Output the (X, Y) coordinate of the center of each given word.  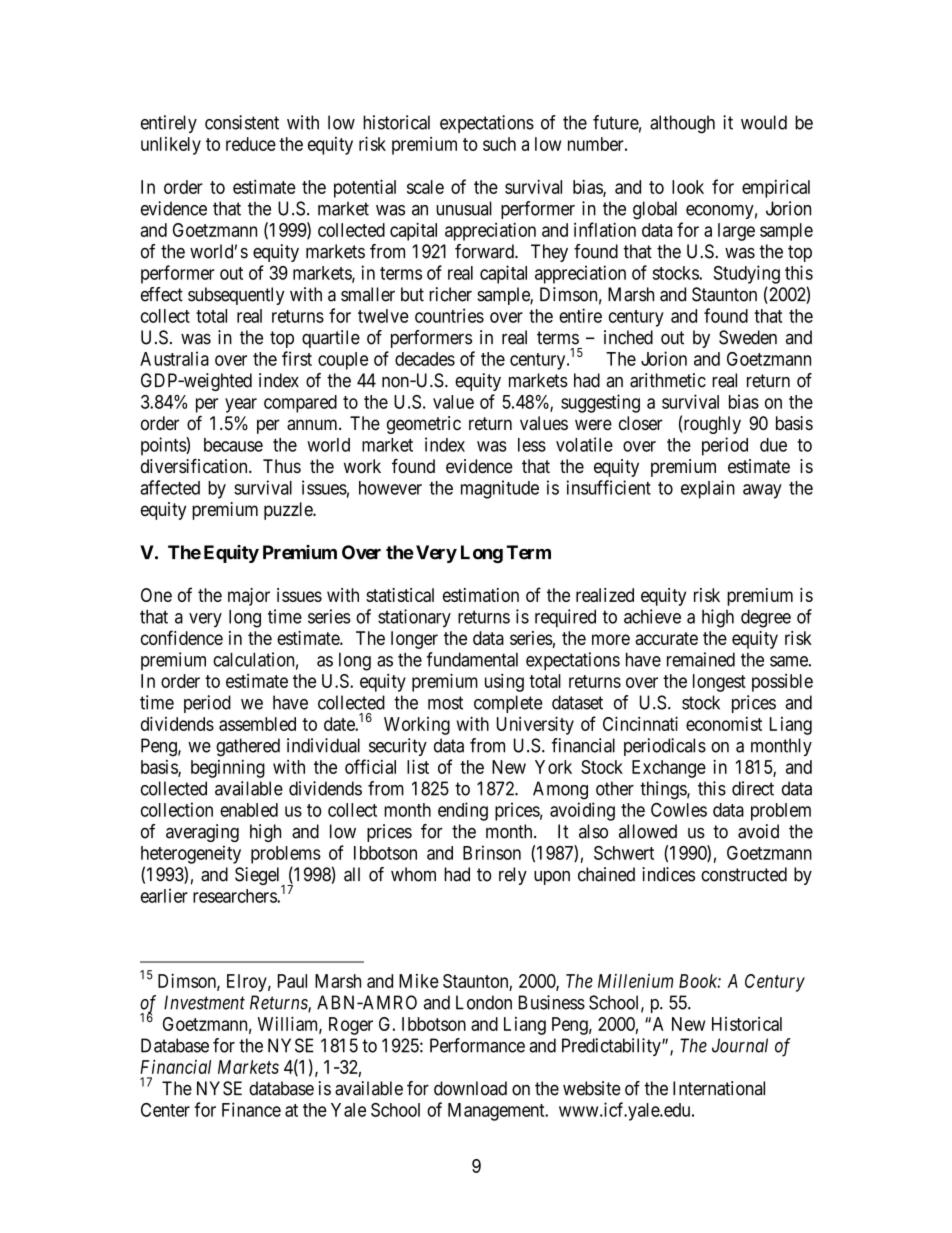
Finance (251, 1109)
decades (425, 359)
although (682, 124)
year (241, 405)
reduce (251, 144)
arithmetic (668, 380)
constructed (744, 874)
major (249, 597)
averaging (202, 833)
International (719, 1088)
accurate (666, 638)
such (499, 144)
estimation (481, 595)
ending (463, 811)
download (470, 1088)
